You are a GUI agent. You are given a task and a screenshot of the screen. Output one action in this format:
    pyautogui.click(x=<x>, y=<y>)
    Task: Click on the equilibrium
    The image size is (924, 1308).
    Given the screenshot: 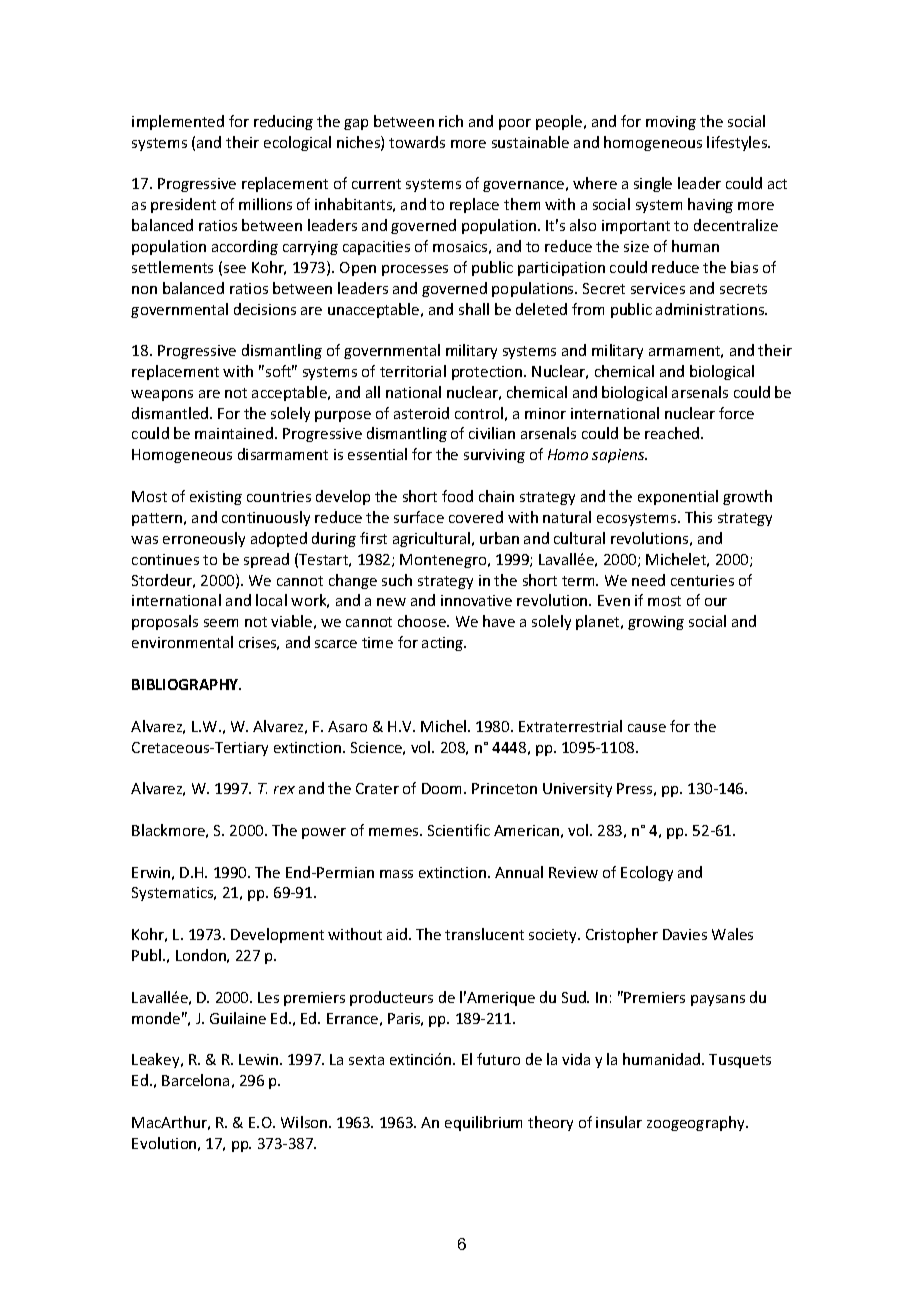 What is the action you would take?
    pyautogui.click(x=483, y=1123)
